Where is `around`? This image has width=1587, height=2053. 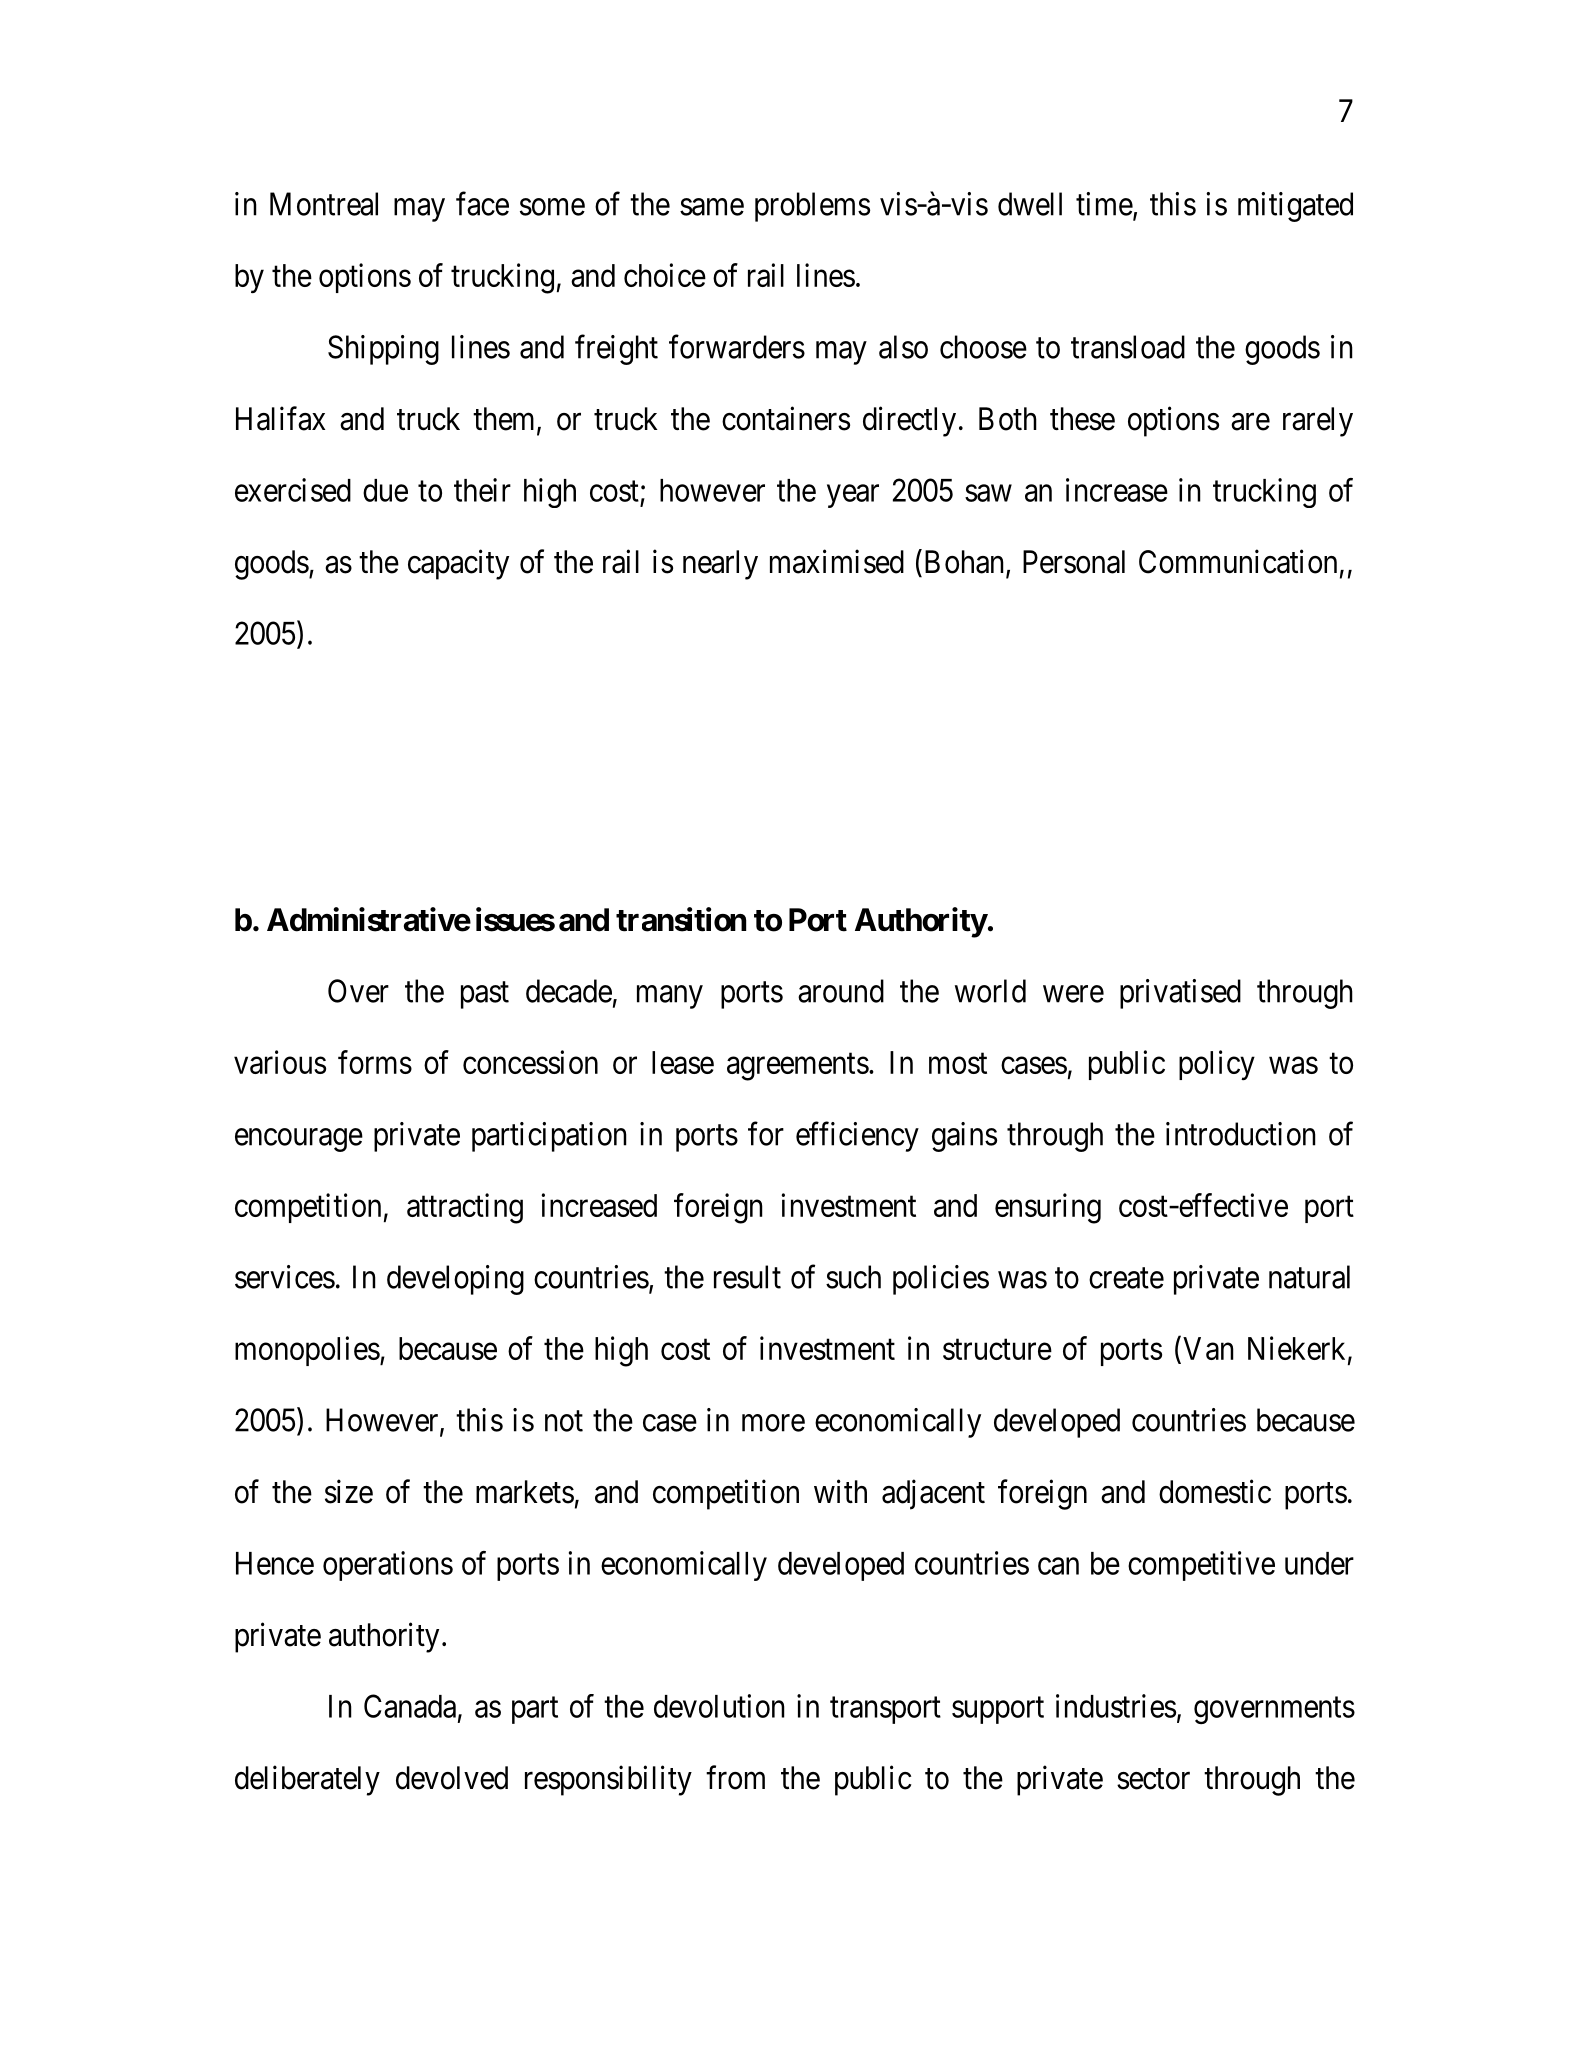 around is located at coordinates (841, 991).
